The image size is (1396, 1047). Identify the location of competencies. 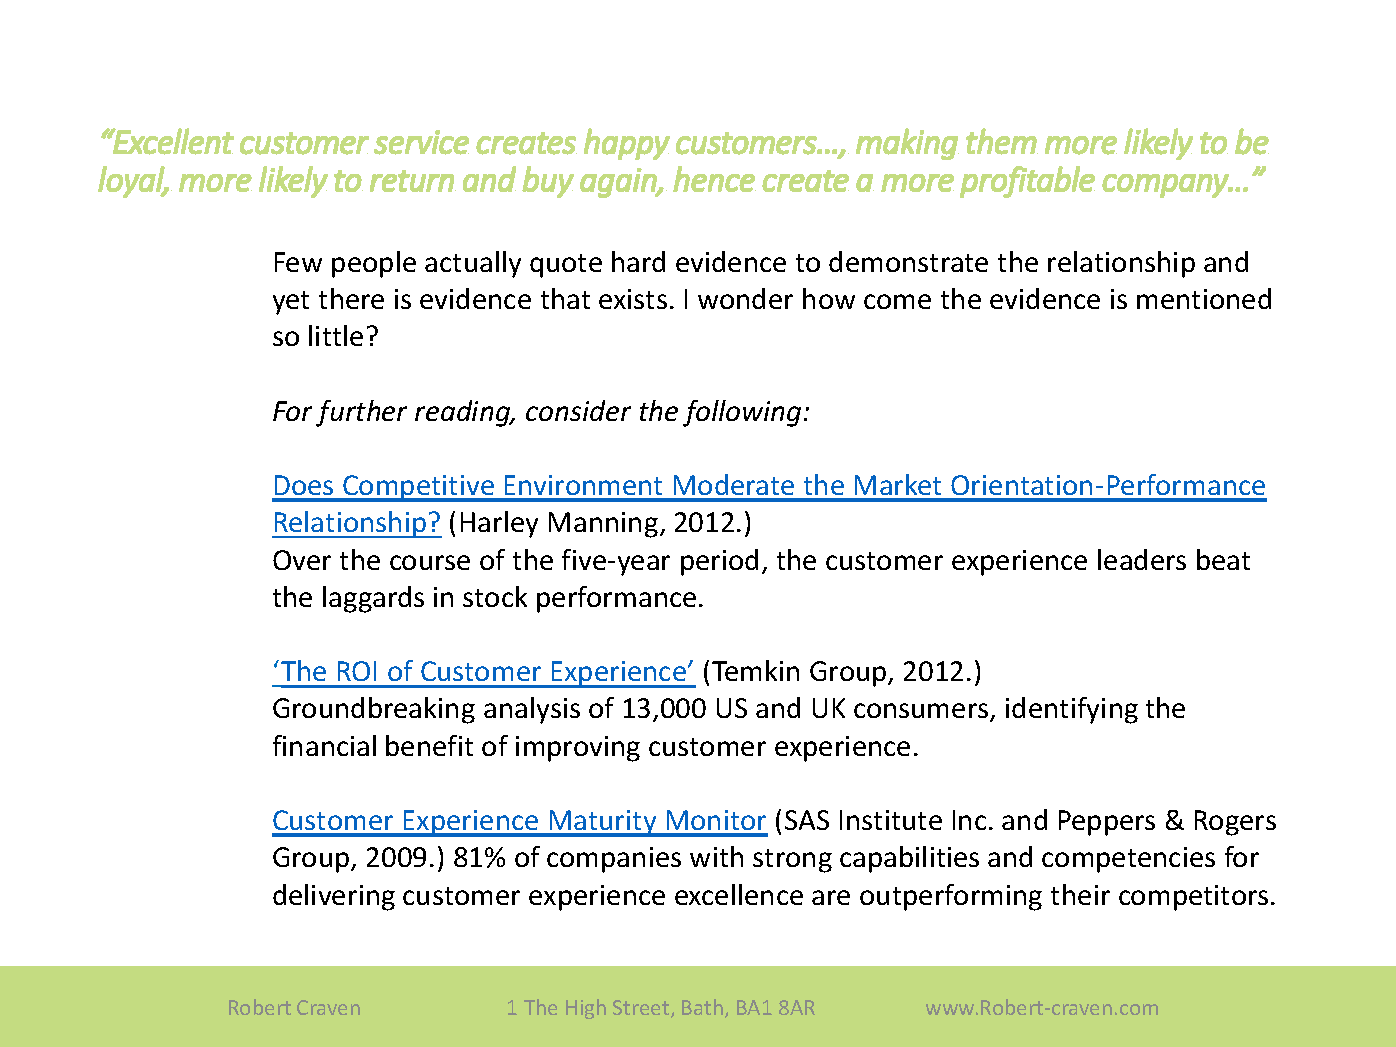
(1128, 860).
